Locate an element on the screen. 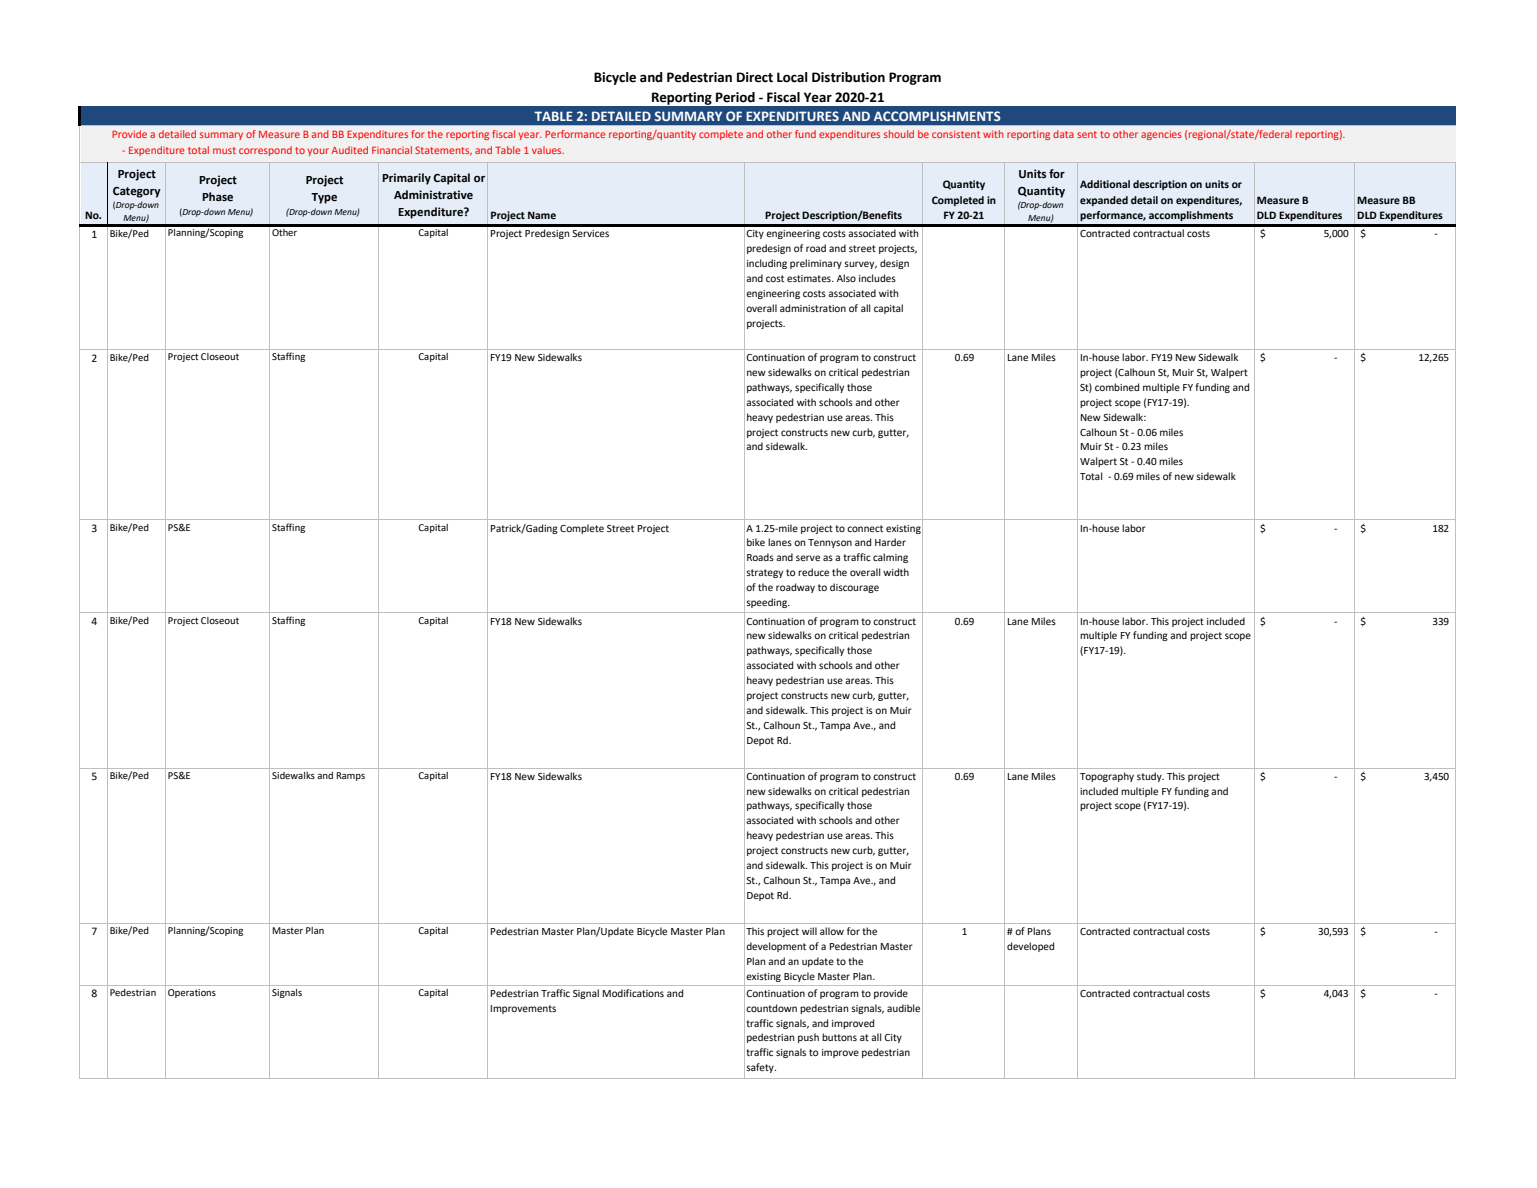 This screenshot has width=1537, height=1188. Period is located at coordinates (735, 97).
